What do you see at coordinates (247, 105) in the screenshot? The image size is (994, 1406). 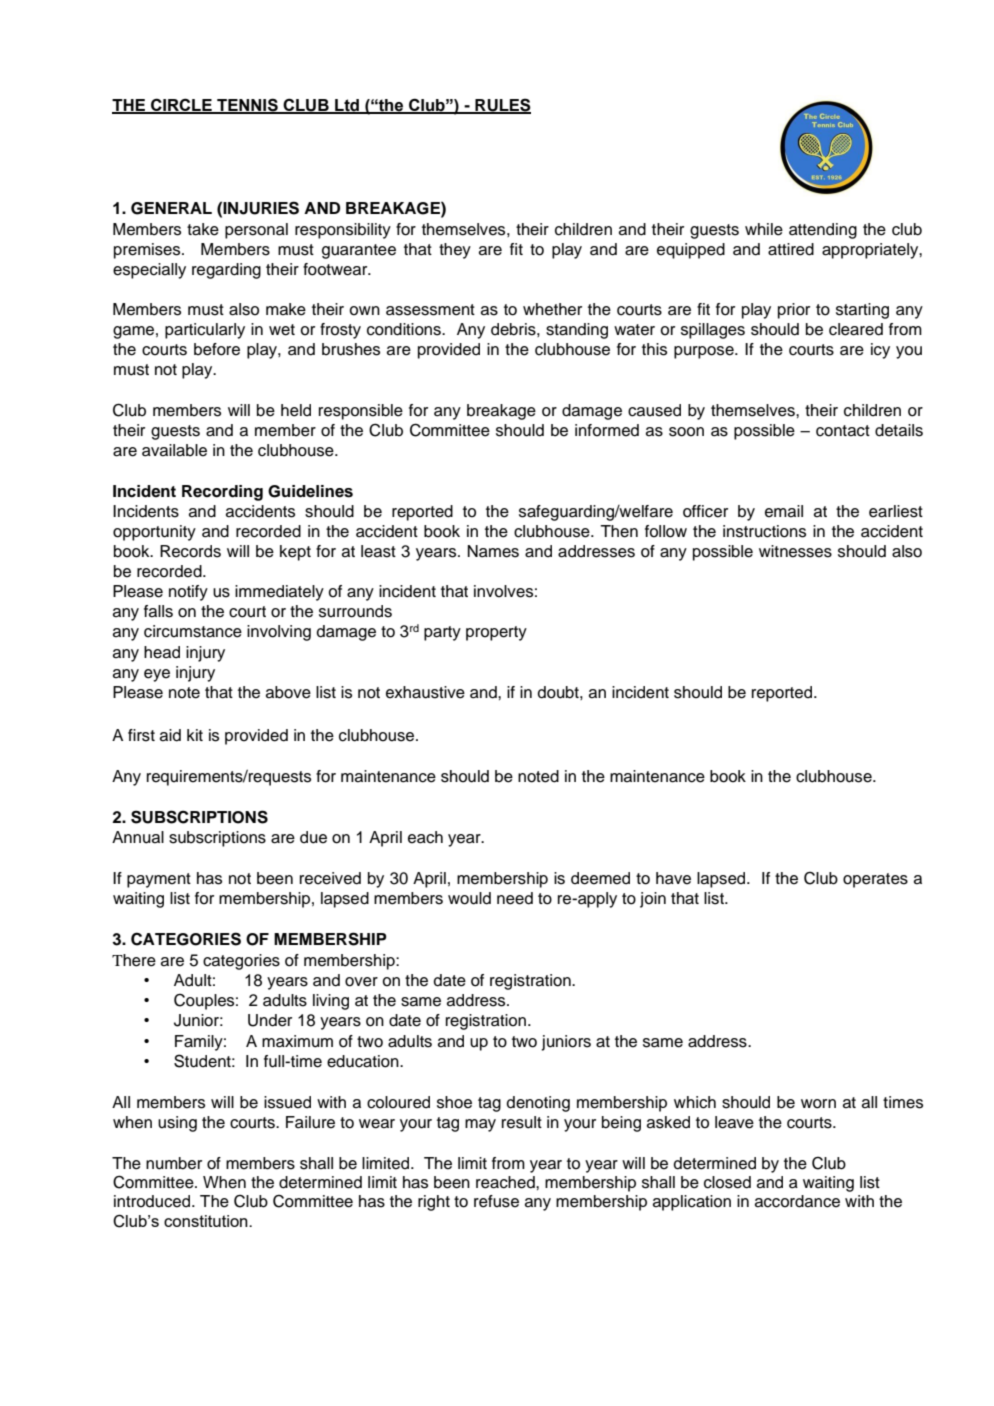 I see `TENNIS` at bounding box center [247, 105].
